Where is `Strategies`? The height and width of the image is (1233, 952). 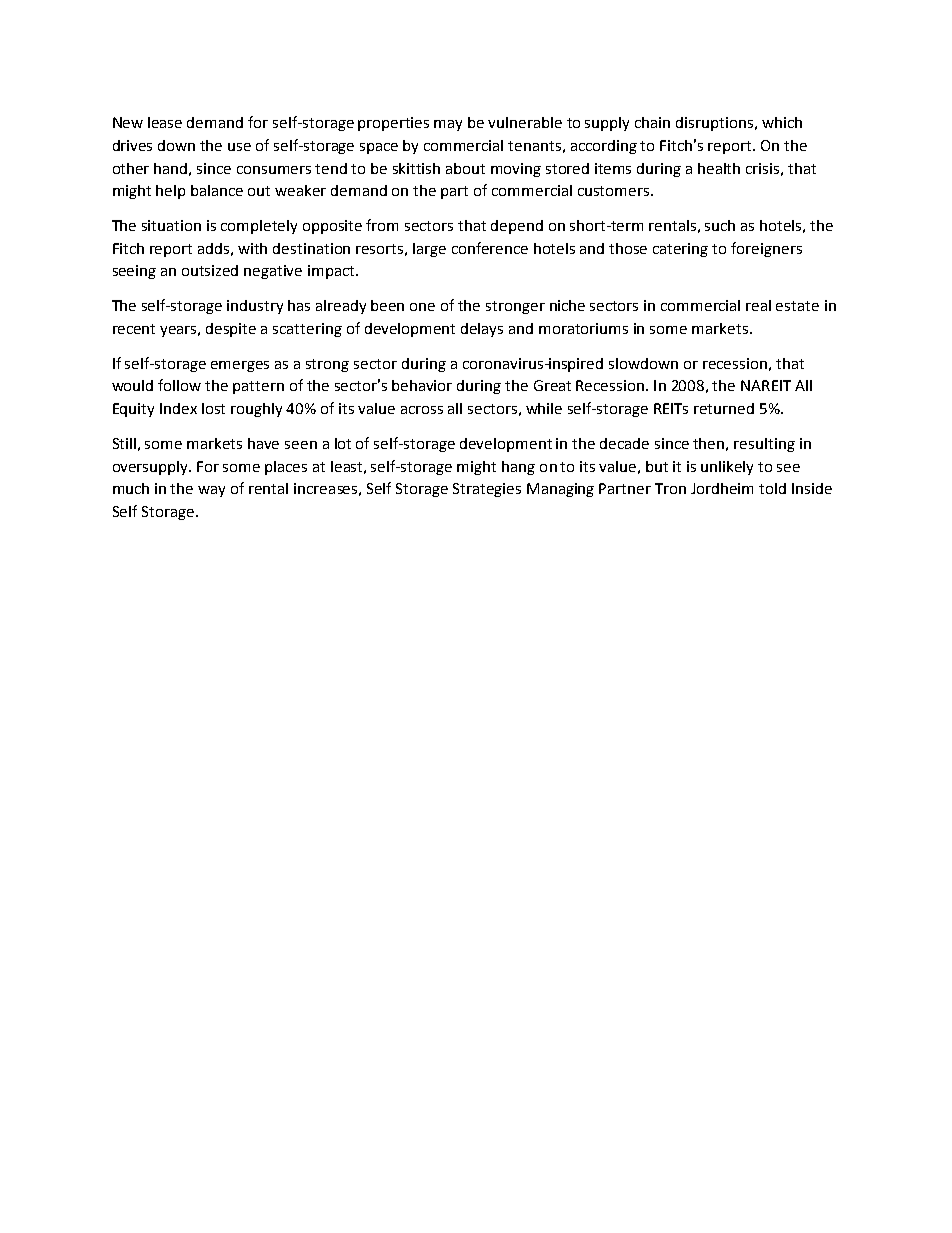
Strategies is located at coordinates (487, 490).
